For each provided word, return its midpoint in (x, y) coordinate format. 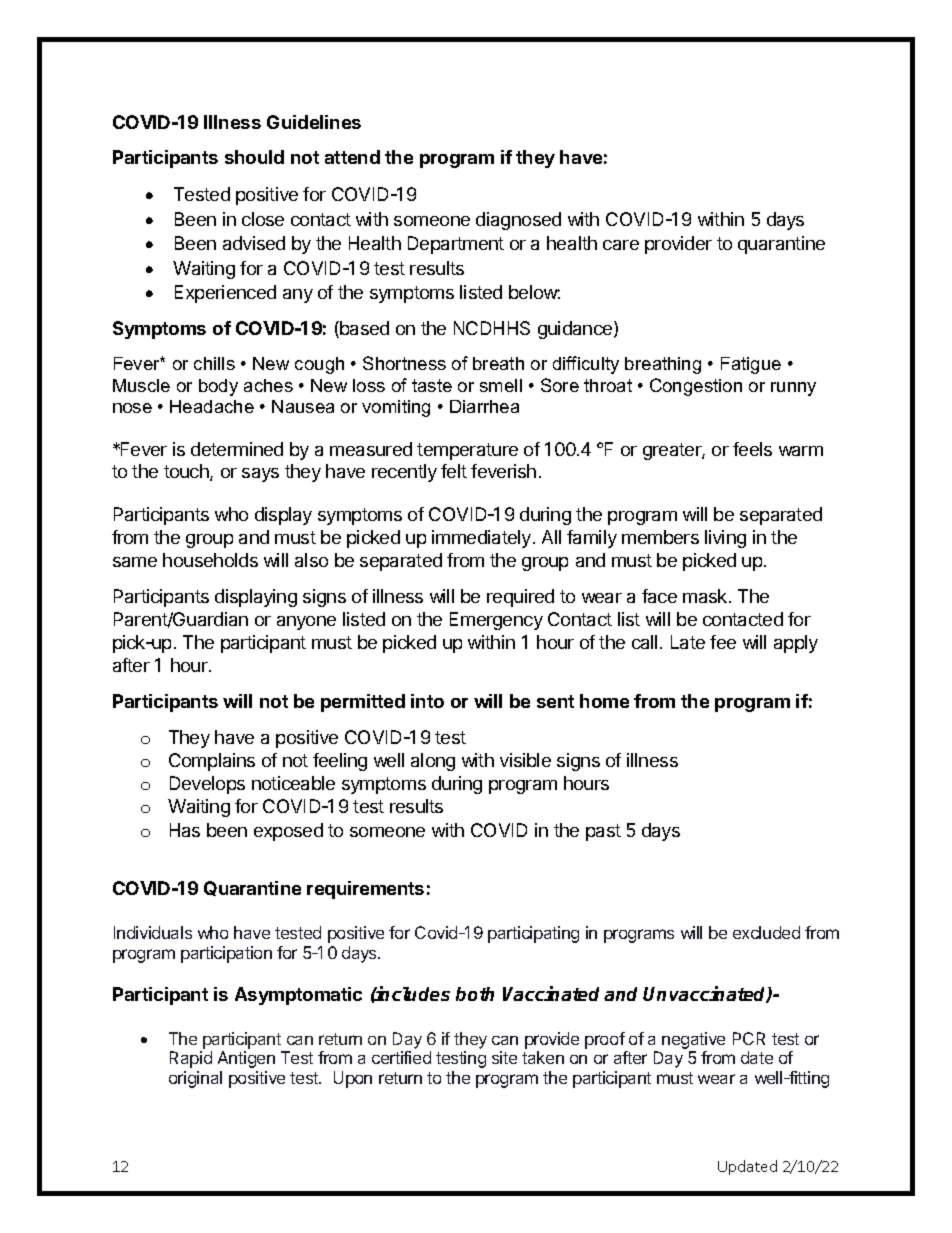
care (621, 245)
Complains (212, 762)
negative (693, 1040)
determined (237, 449)
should (254, 157)
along (433, 762)
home (604, 701)
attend (352, 157)
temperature (467, 451)
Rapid (191, 1059)
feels (752, 449)
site (504, 1057)
